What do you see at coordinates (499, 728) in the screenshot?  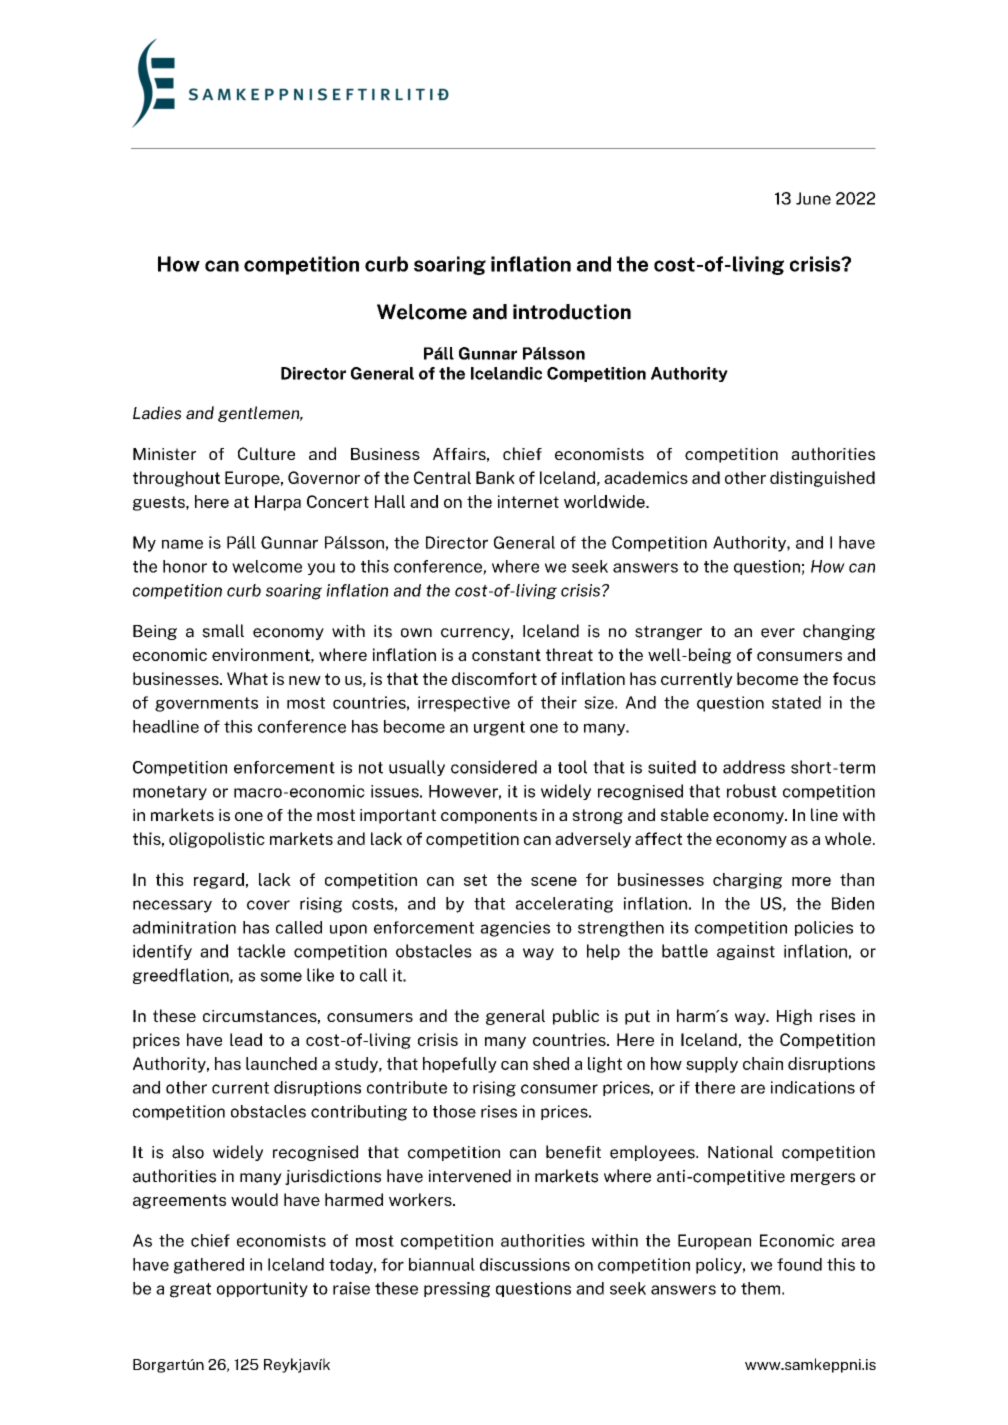 I see `urgent` at bounding box center [499, 728].
